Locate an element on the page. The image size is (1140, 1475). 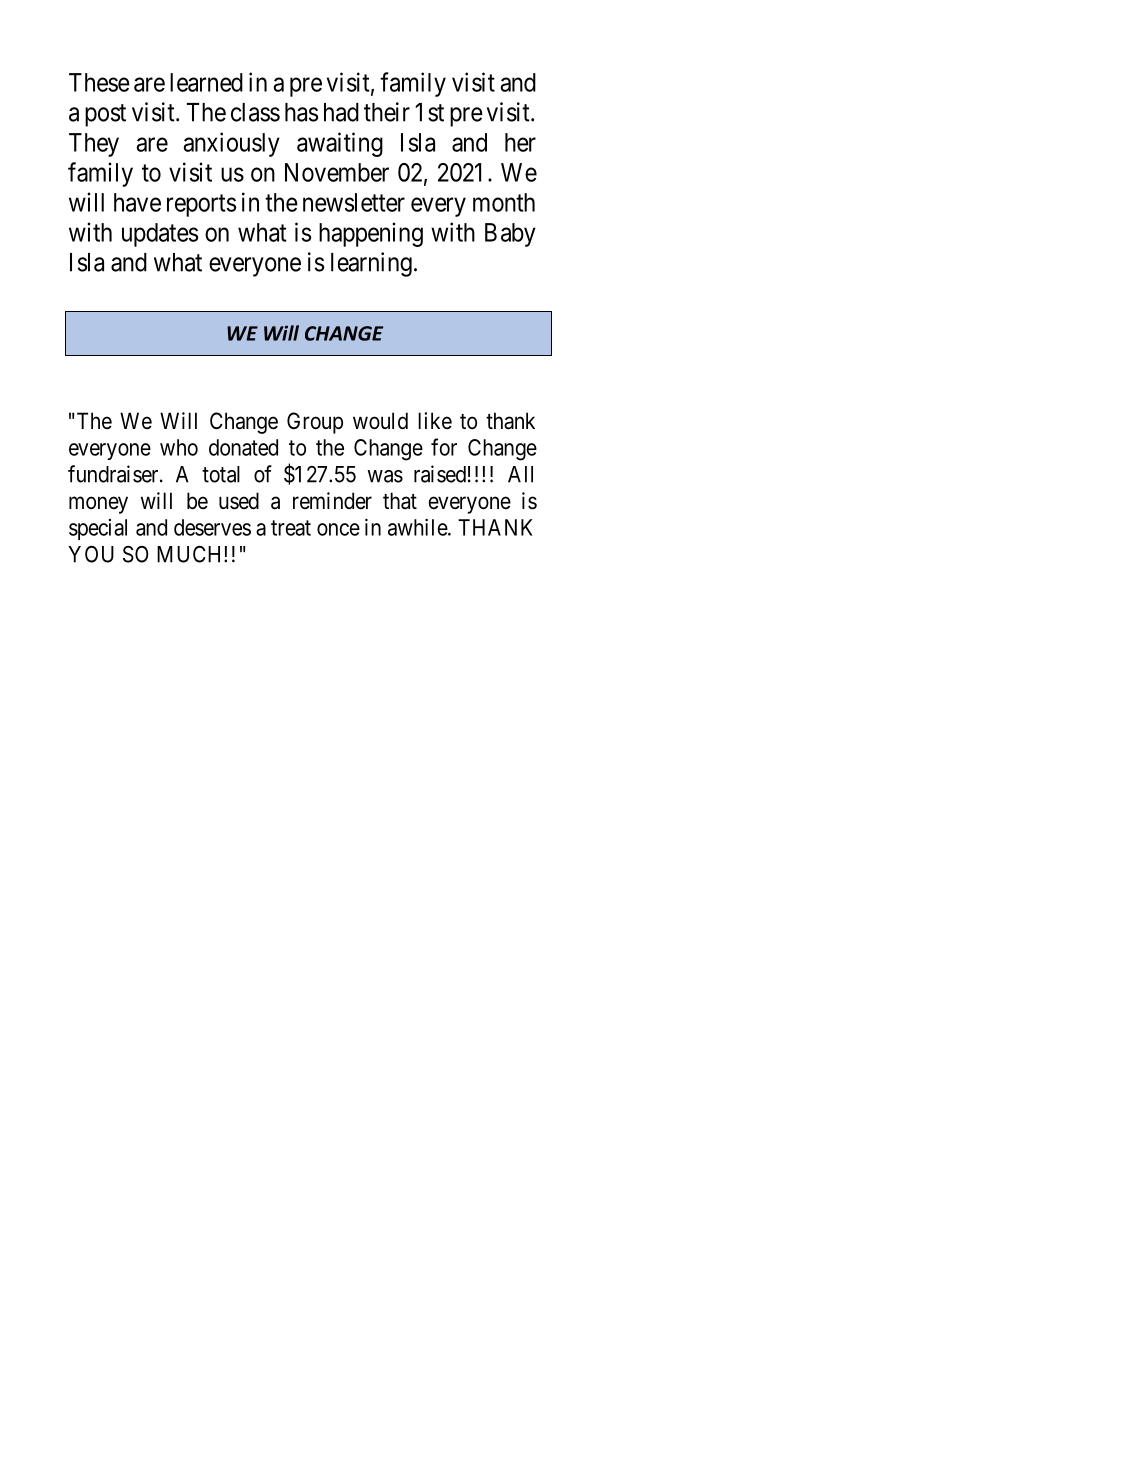
Baby is located at coordinates (510, 235).
